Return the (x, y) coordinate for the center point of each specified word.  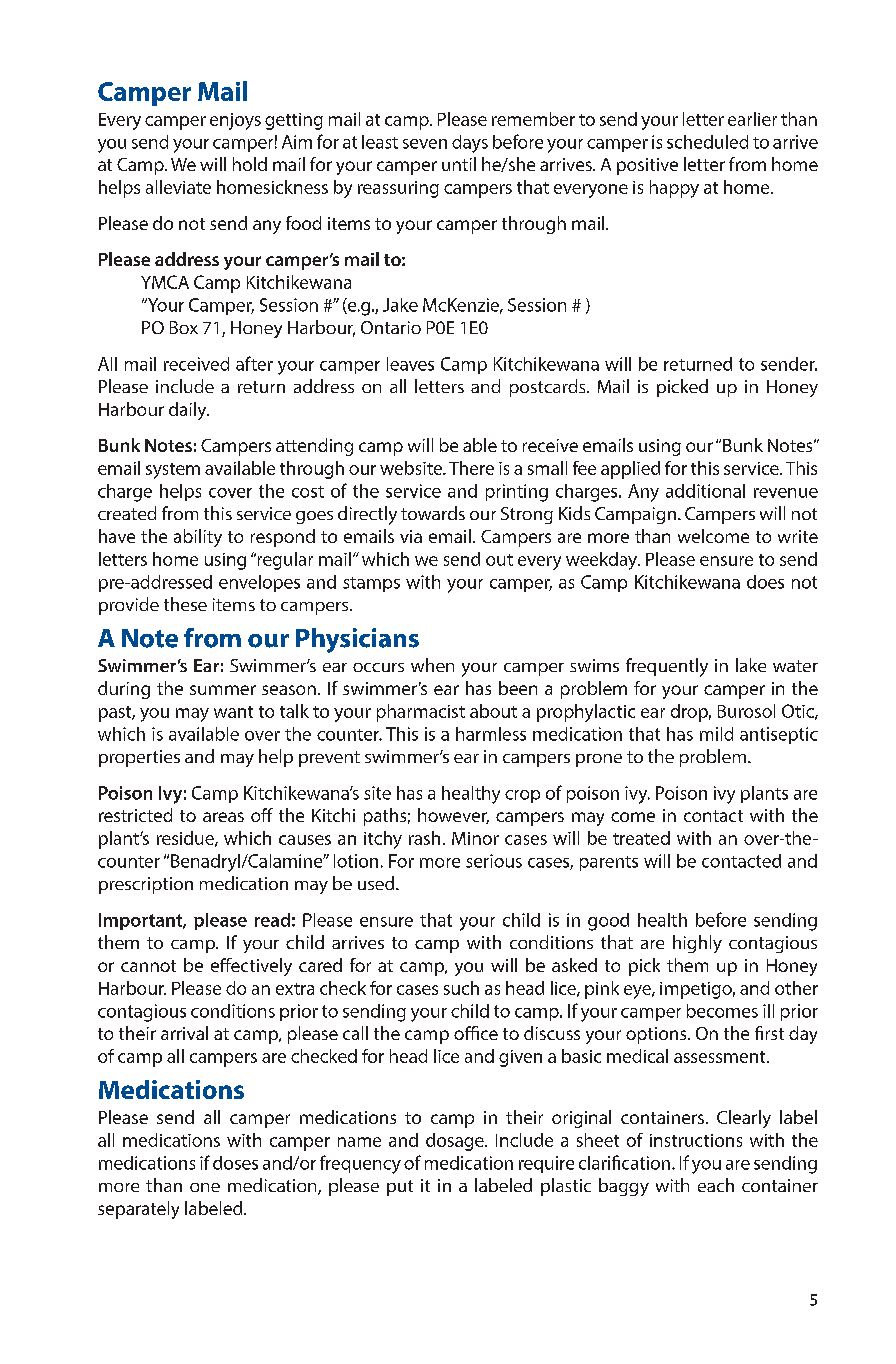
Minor (475, 838)
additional (705, 491)
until (459, 164)
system (173, 471)
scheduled (707, 142)
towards (433, 513)
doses (235, 1163)
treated (641, 838)
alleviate (178, 187)
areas (223, 817)
